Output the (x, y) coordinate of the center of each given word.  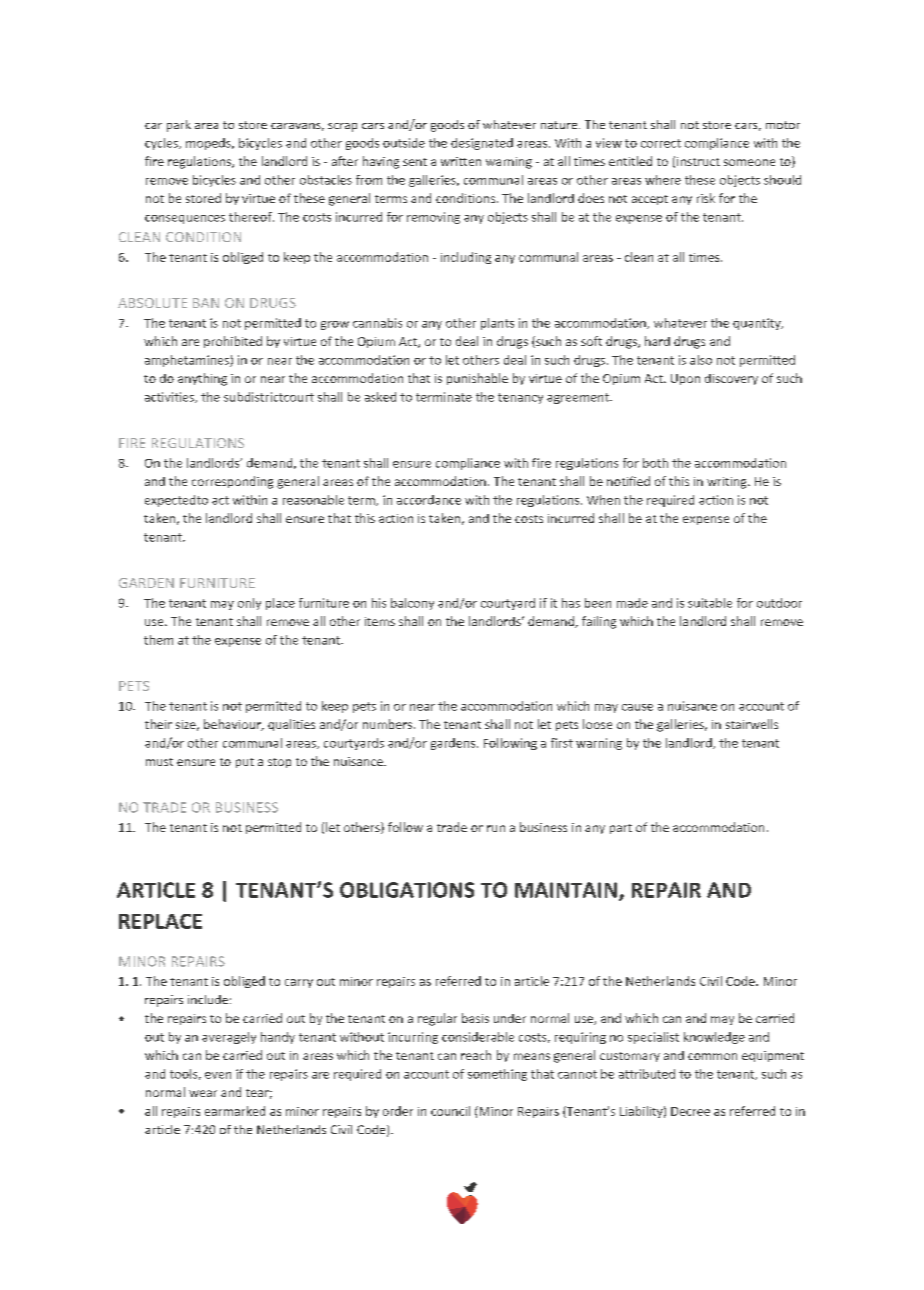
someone (749, 162)
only (249, 604)
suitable (710, 603)
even (218, 1075)
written (461, 161)
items (380, 621)
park (179, 126)
